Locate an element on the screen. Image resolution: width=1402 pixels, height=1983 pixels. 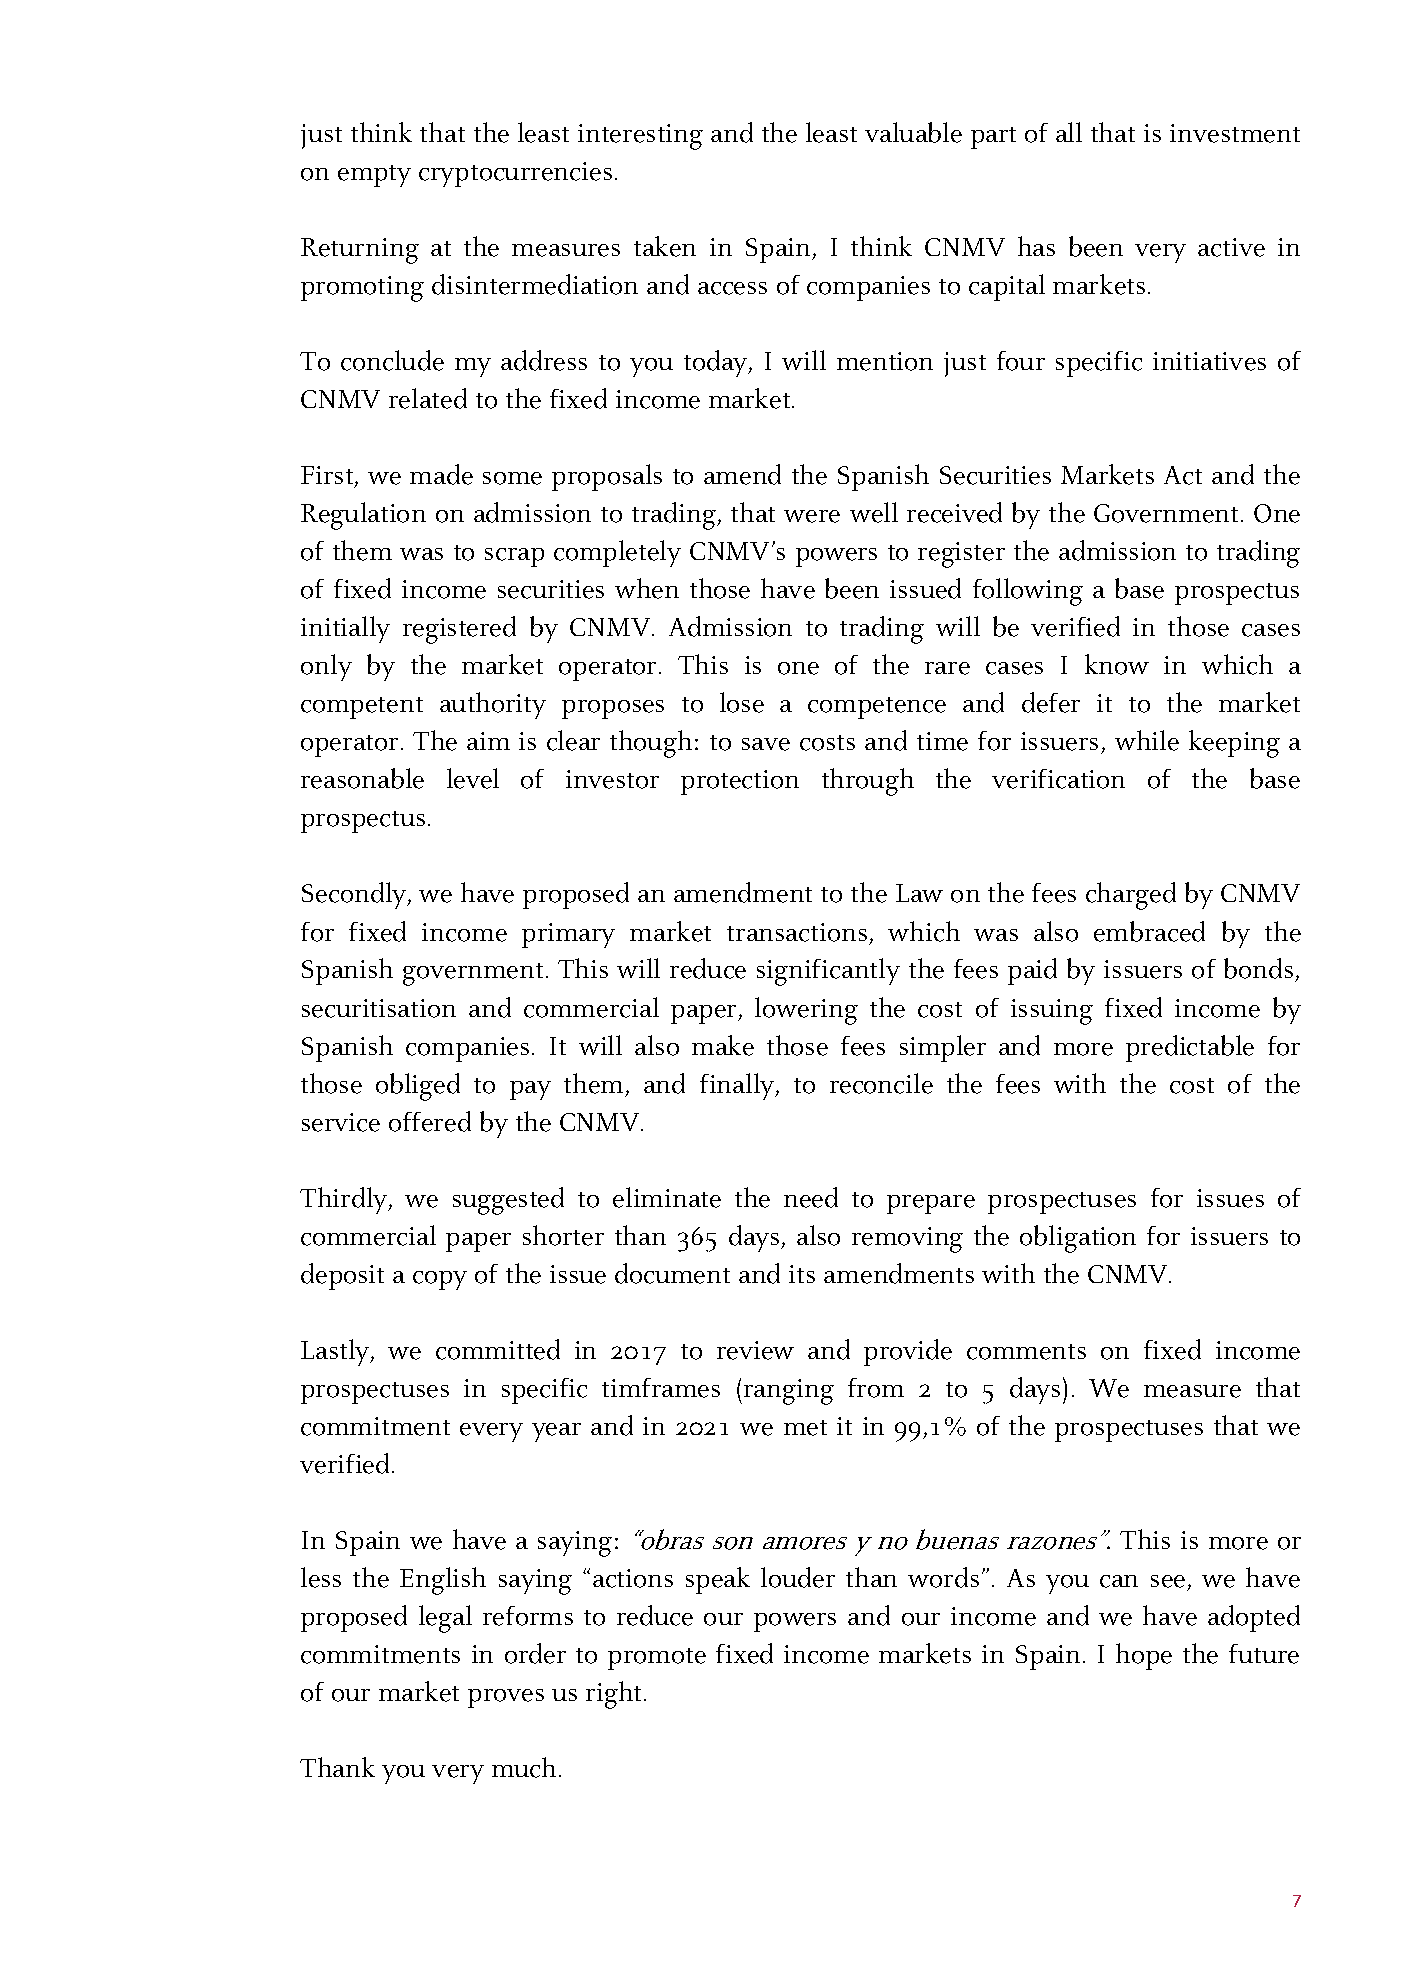
significantly is located at coordinates (828, 972).
